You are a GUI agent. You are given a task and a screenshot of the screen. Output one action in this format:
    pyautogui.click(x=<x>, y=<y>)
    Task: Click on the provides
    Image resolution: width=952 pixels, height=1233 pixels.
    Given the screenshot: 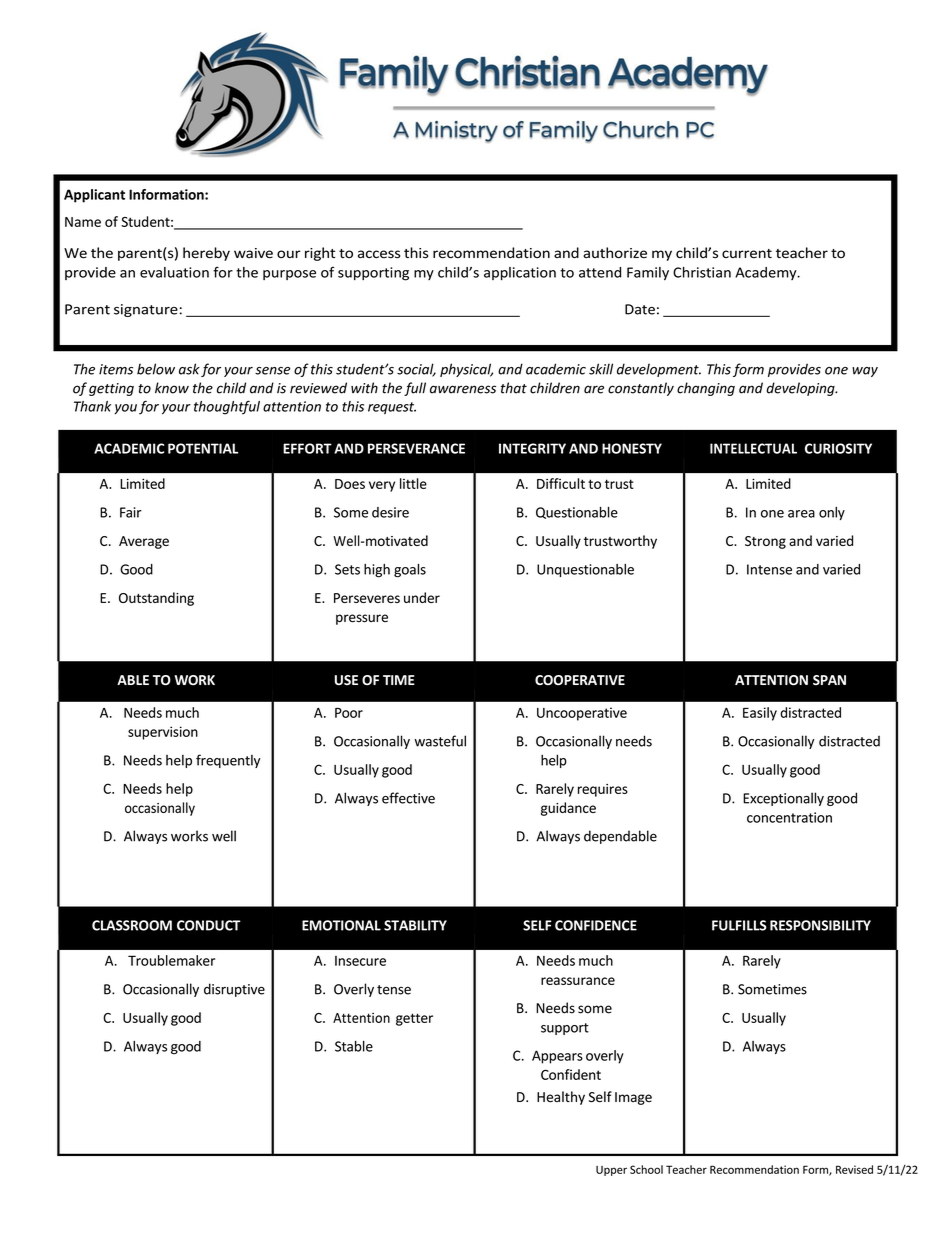 What is the action you would take?
    pyautogui.click(x=794, y=370)
